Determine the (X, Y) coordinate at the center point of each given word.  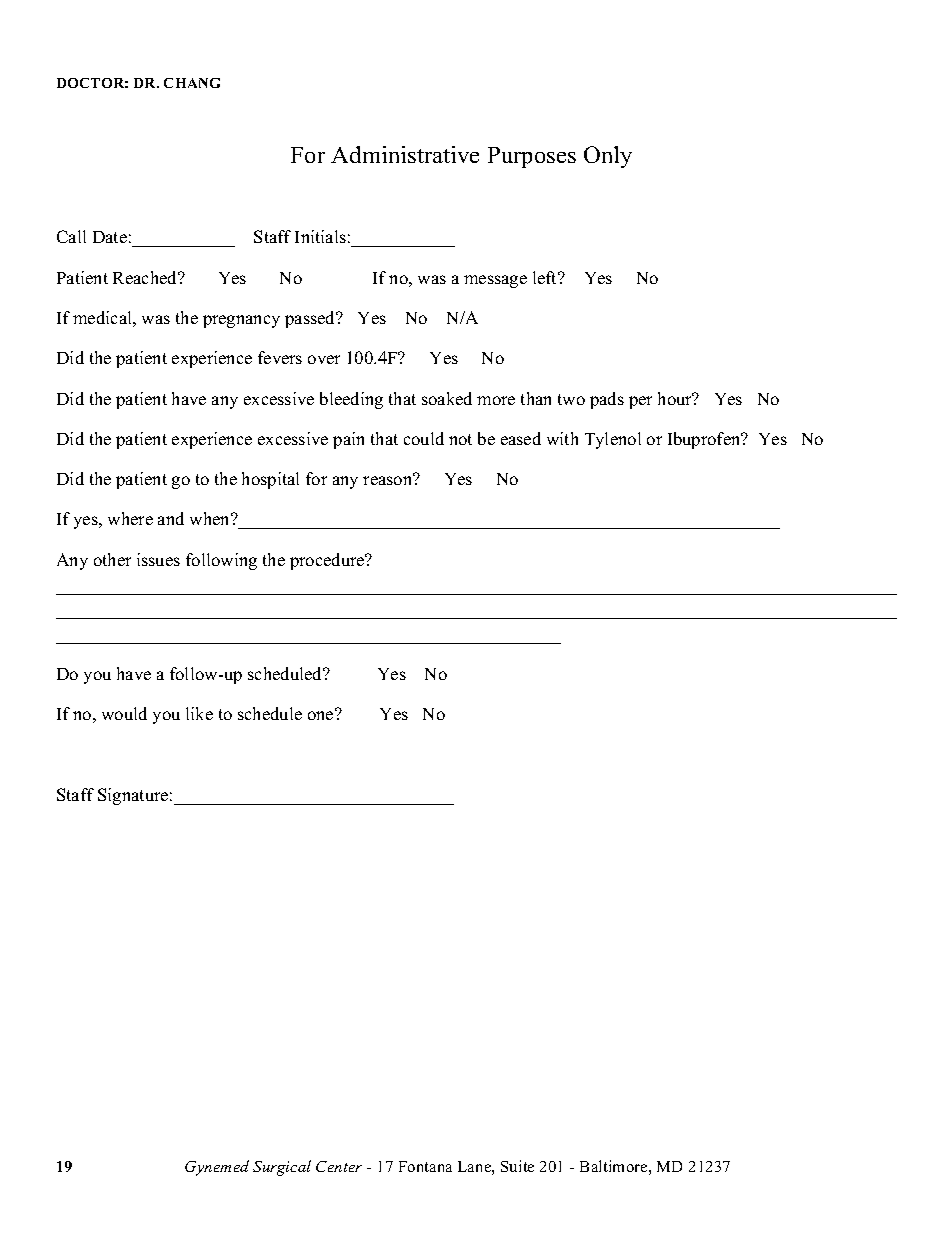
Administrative (405, 154)
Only (608, 157)
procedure (328, 561)
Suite (517, 1166)
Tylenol (613, 440)
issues (158, 559)
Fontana (425, 1166)
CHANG (192, 83)
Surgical (282, 1168)
